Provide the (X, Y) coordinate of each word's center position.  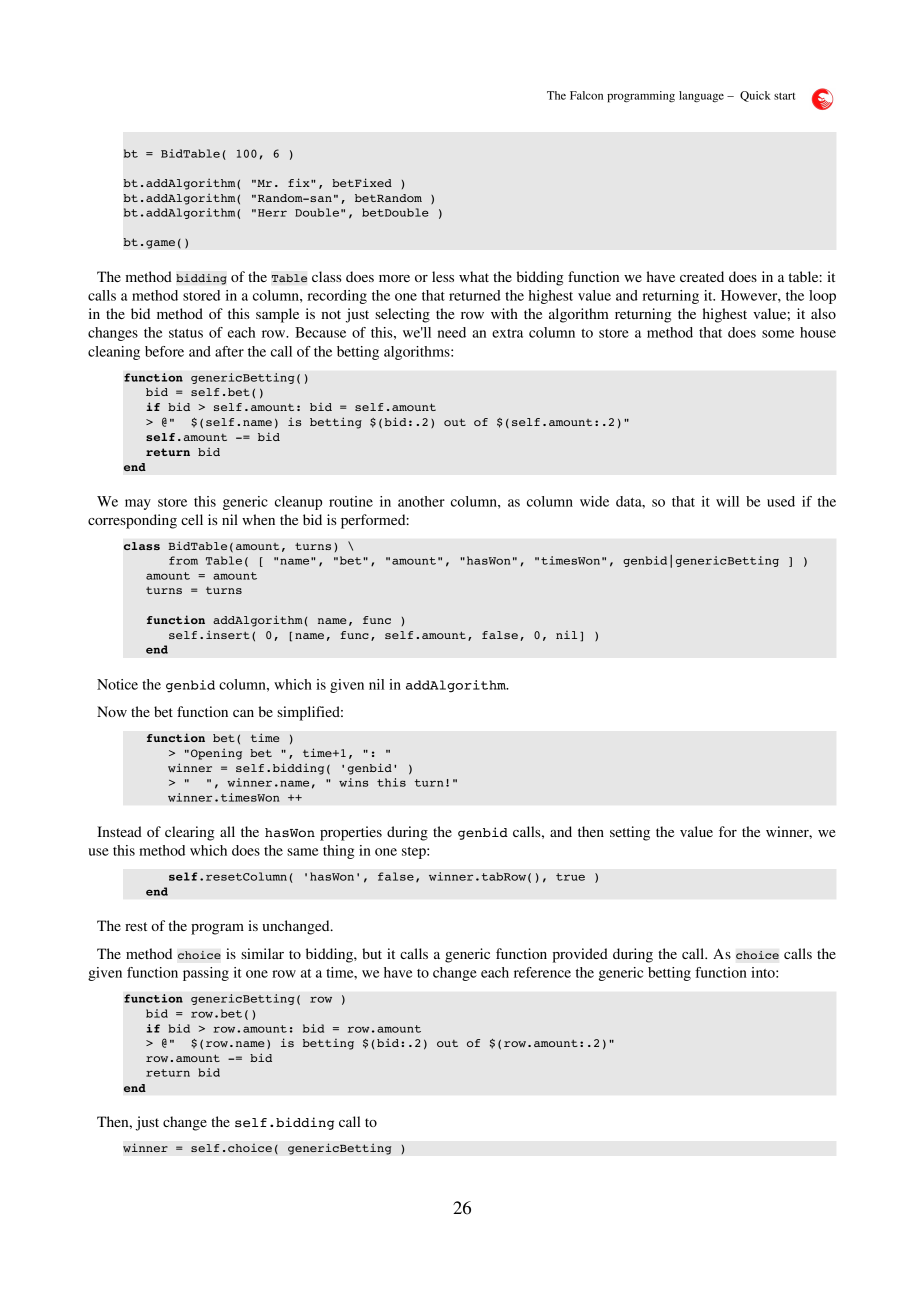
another (421, 501)
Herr (272, 213)
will (727, 501)
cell (192, 519)
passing (206, 974)
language (701, 97)
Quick (755, 96)
